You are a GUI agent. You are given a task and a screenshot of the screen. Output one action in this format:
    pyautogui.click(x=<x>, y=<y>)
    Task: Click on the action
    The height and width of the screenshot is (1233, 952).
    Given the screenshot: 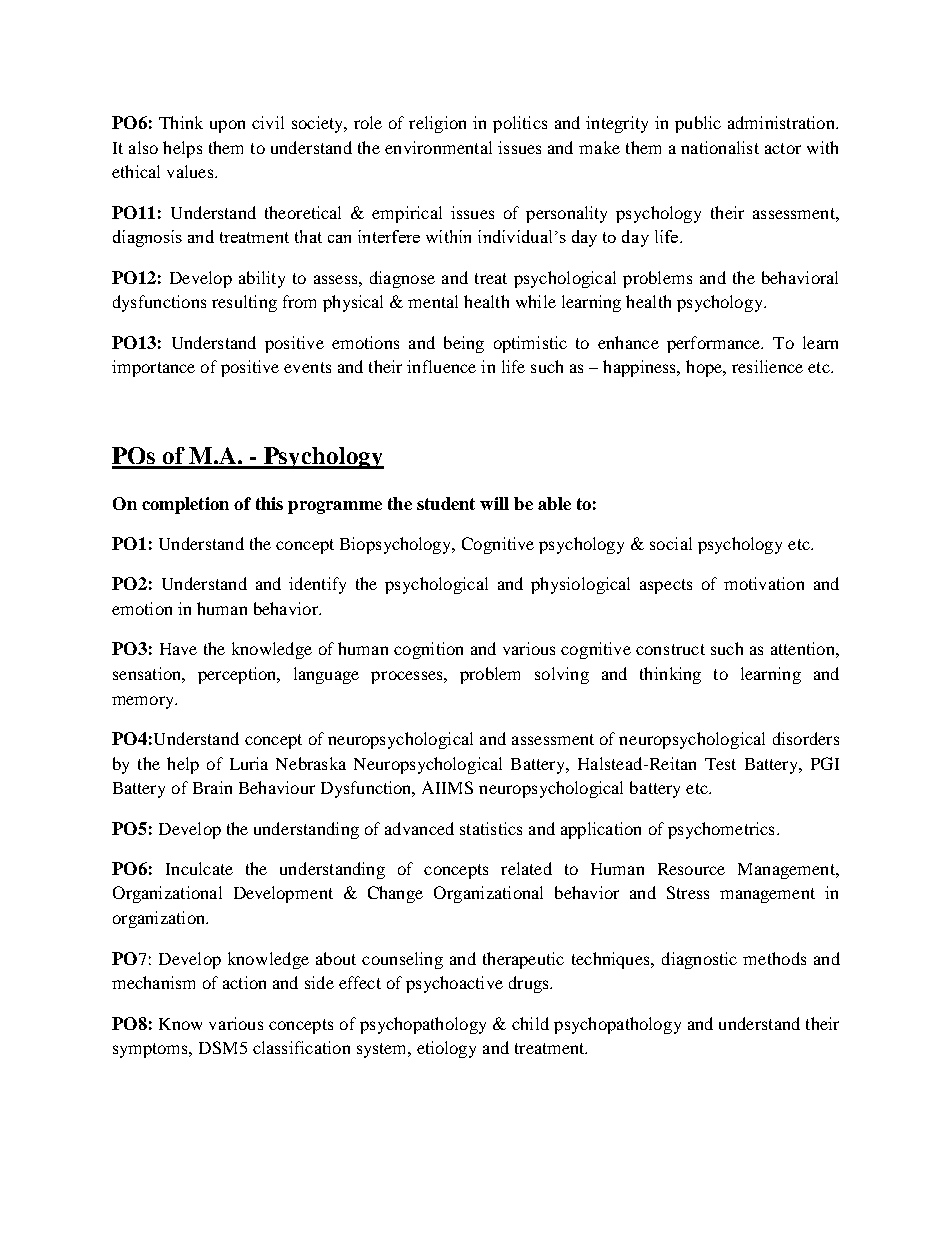 What is the action you would take?
    pyautogui.click(x=244, y=982)
